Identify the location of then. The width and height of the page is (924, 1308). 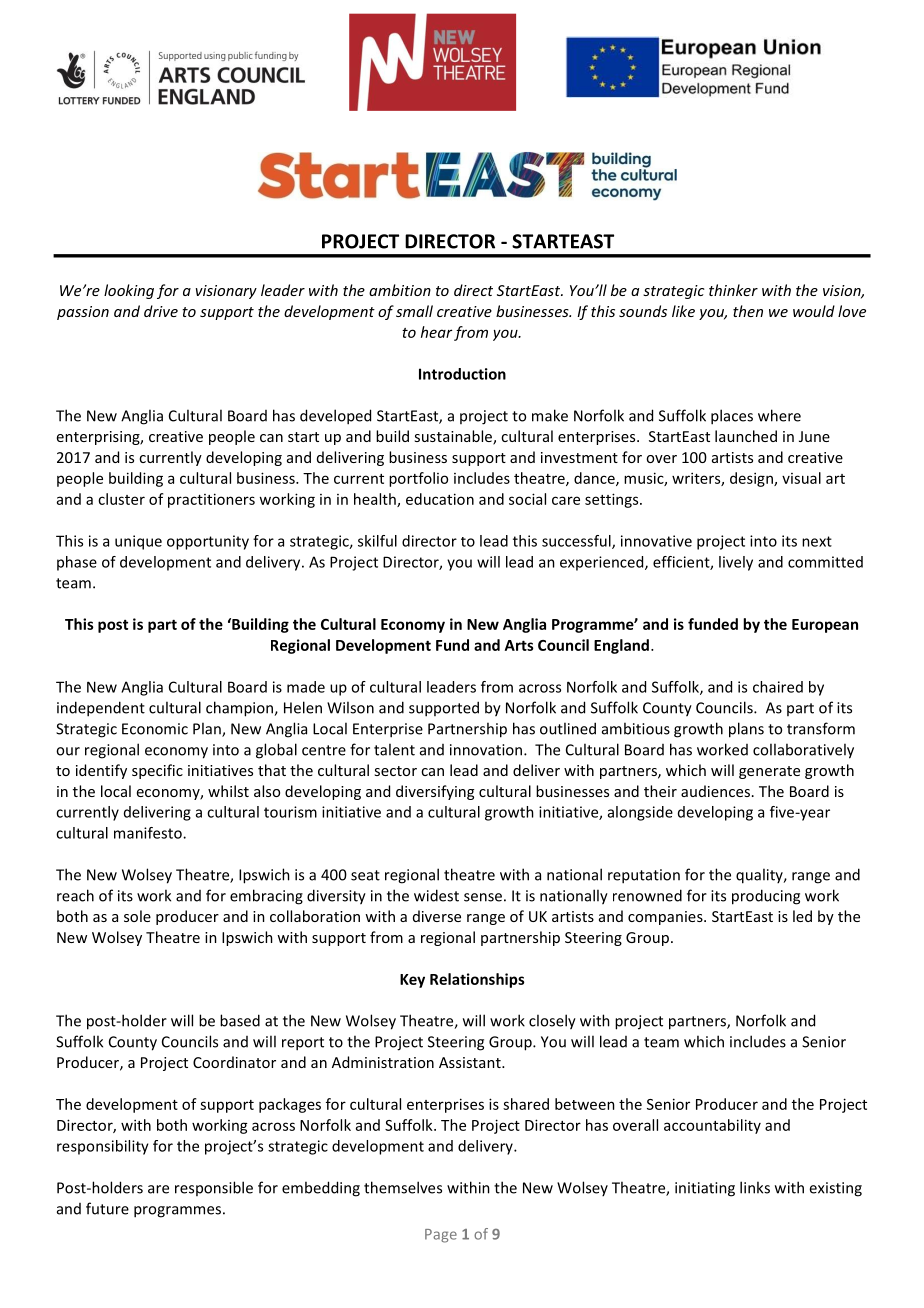
(748, 311).
